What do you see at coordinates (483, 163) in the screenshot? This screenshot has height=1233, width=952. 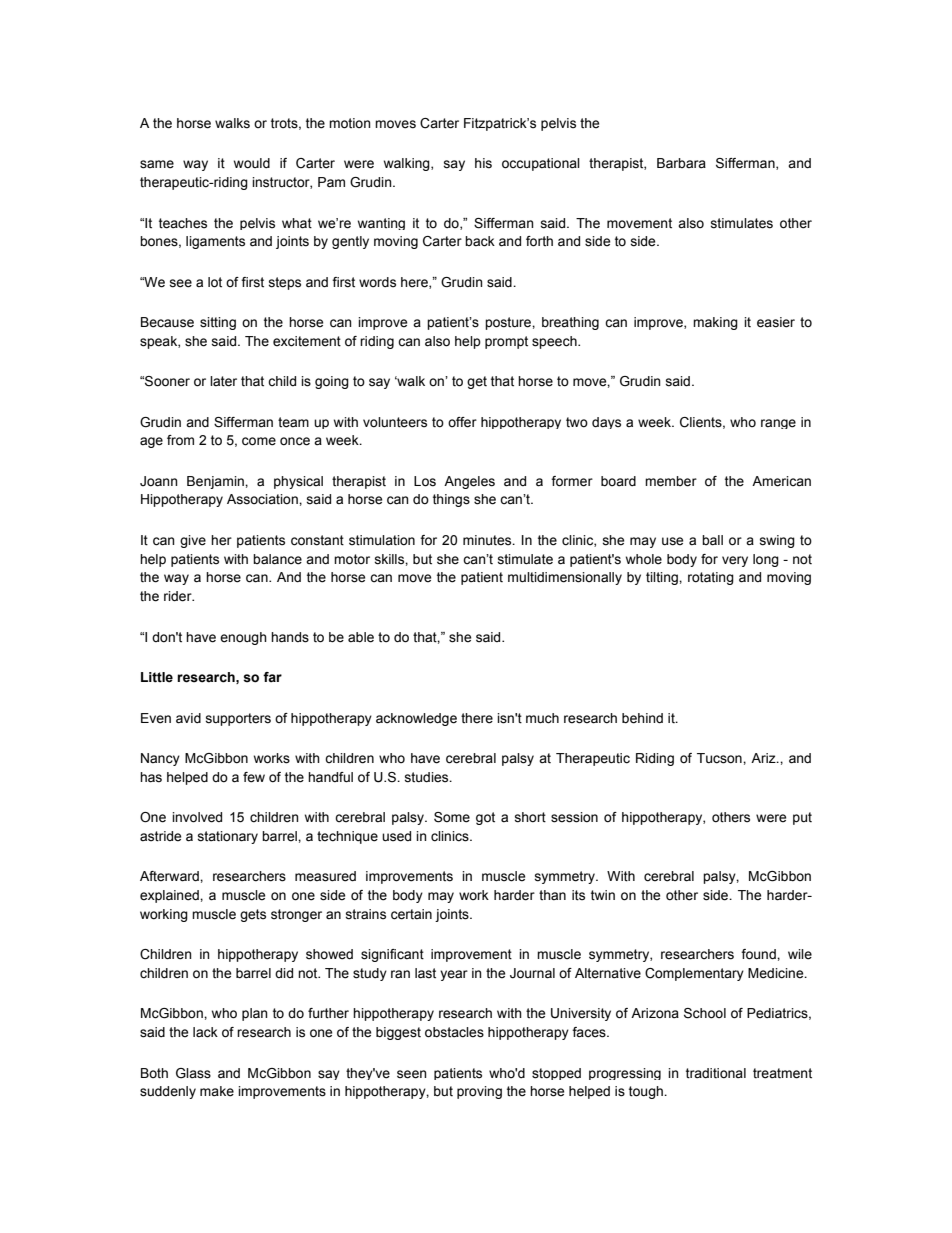 I see `his` at bounding box center [483, 163].
